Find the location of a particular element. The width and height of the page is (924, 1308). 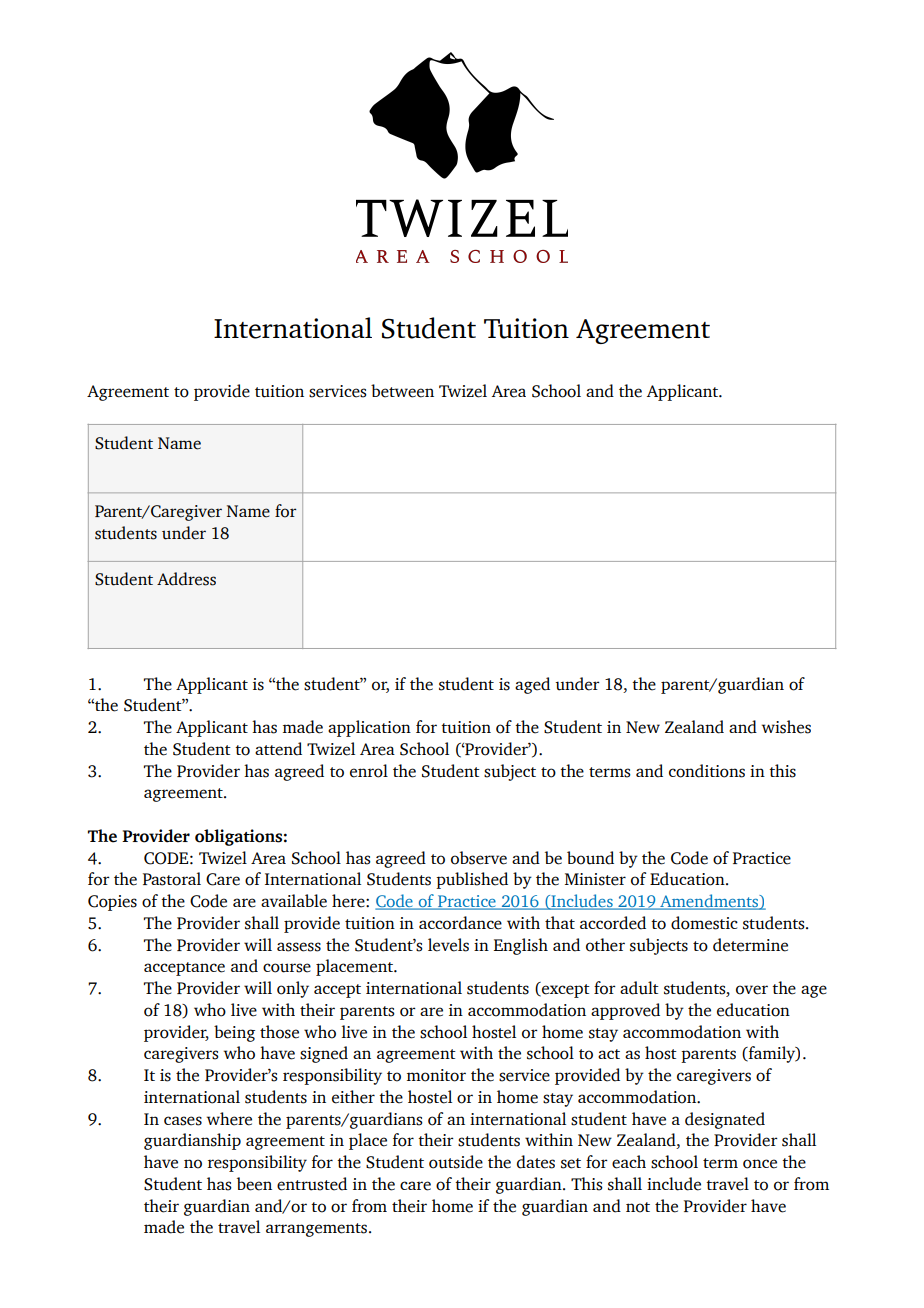

not is located at coordinates (638, 1207).
